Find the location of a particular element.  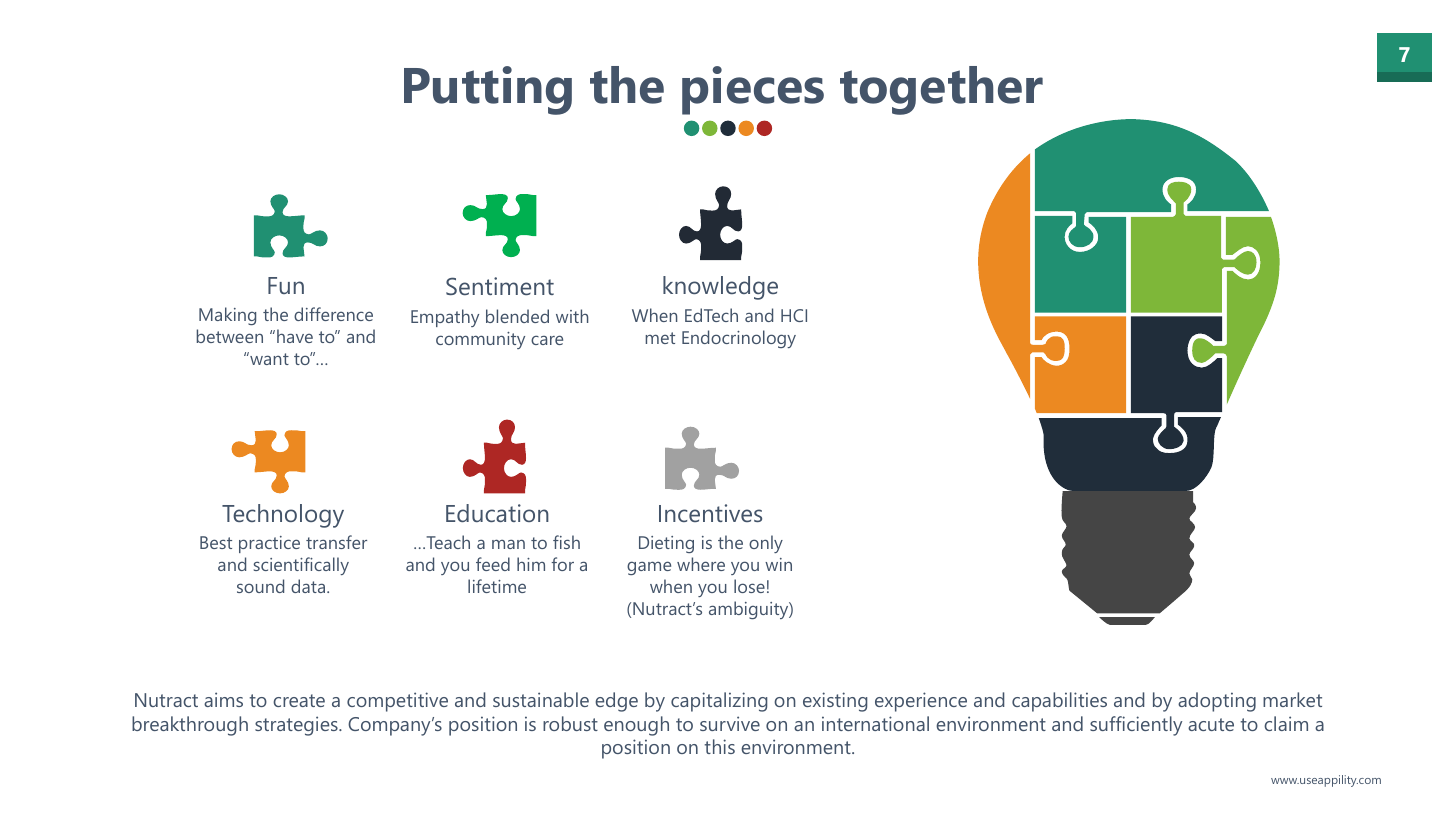

sufficiently is located at coordinates (1136, 726).
